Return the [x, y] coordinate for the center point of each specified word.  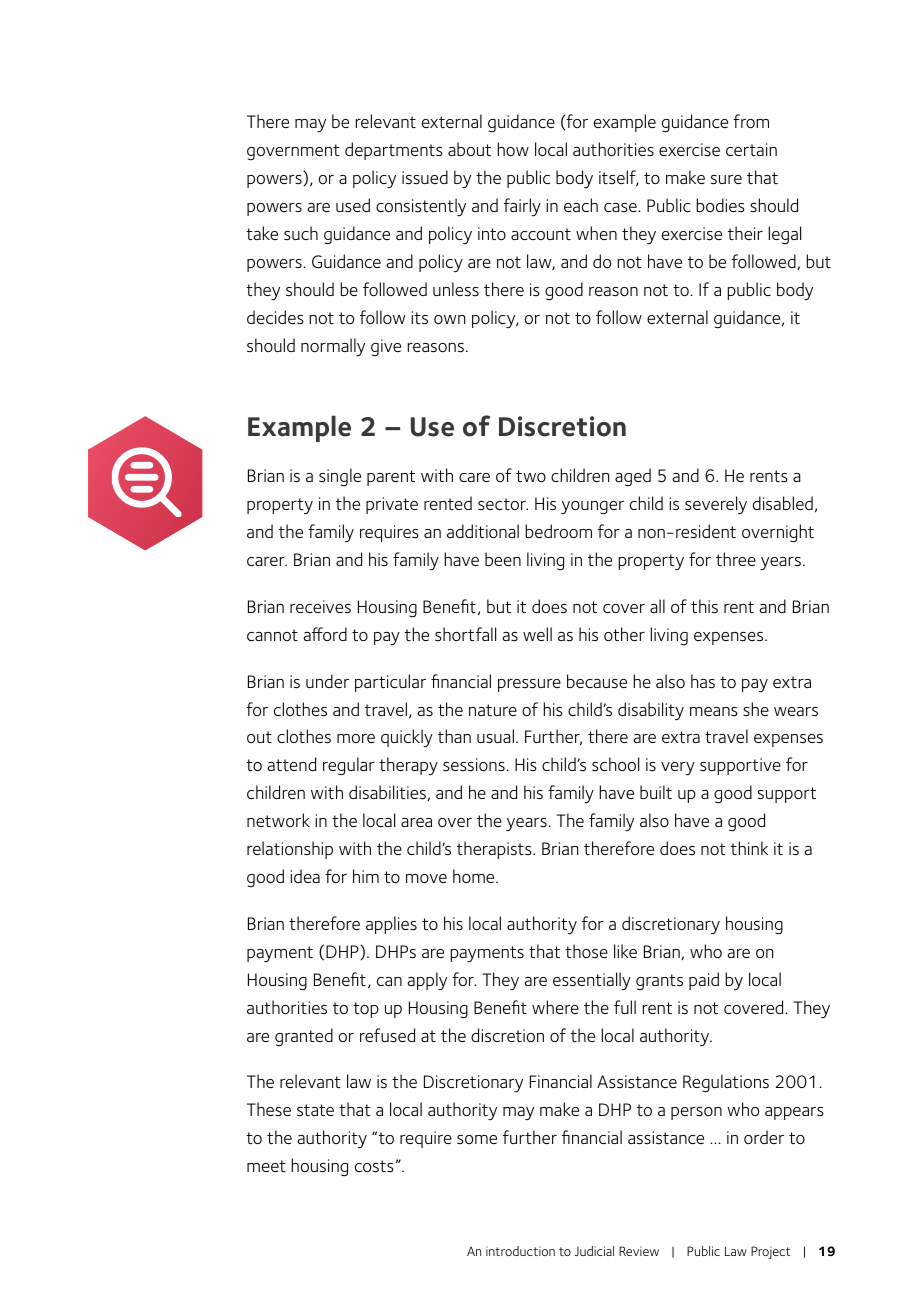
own [449, 319]
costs [374, 1166]
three [736, 559]
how [513, 149]
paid [704, 981]
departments [394, 151]
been [503, 559]
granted [304, 1037]
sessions [475, 765]
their [745, 233]
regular [349, 766]
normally [333, 347]
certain [751, 149]
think [749, 848]
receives [320, 607]
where [555, 1007]
